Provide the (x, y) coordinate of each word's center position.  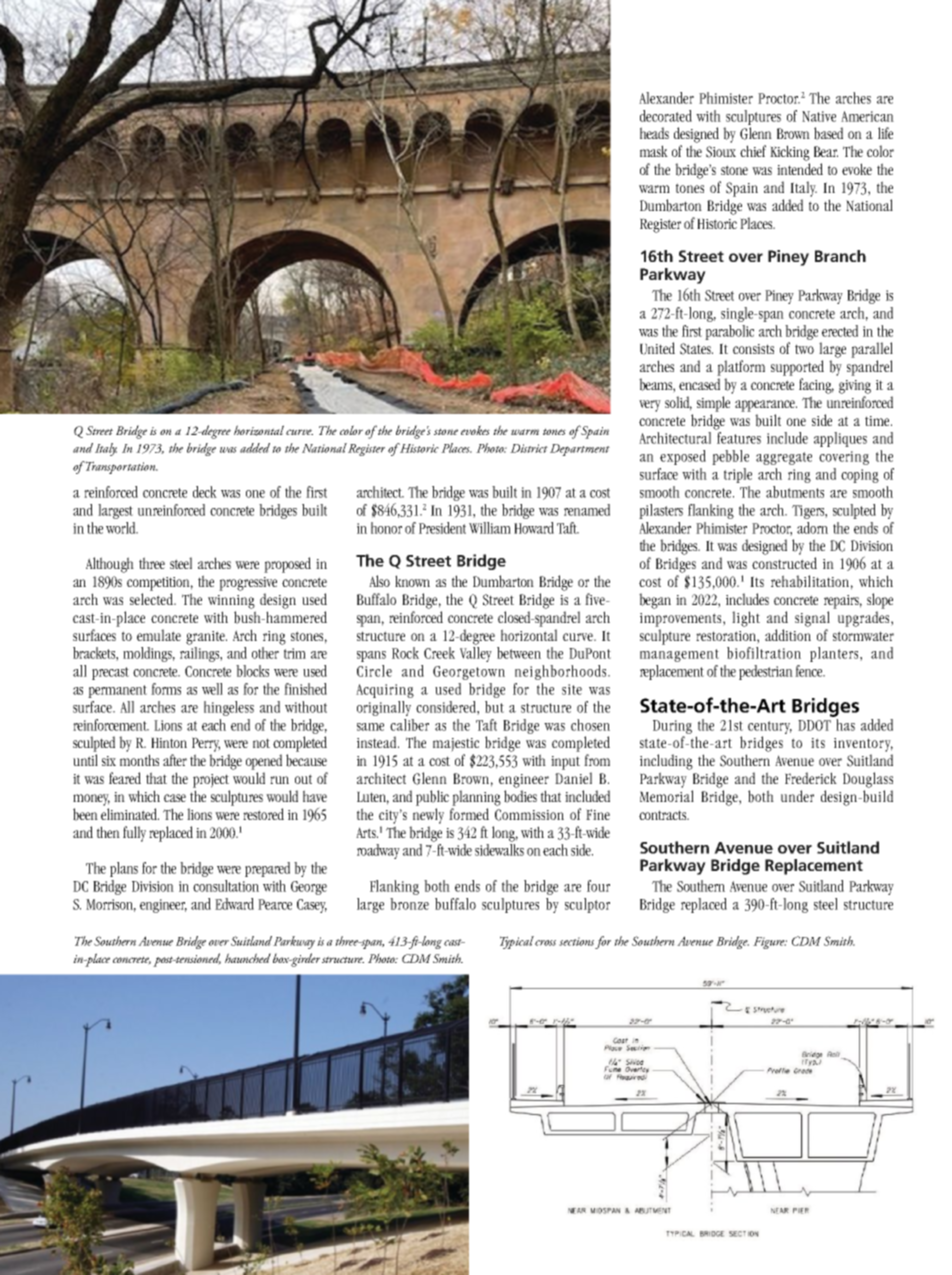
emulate (159, 635)
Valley (476, 654)
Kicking (790, 153)
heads (654, 133)
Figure (770, 943)
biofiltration (764, 653)
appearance (766, 406)
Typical (517, 942)
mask (654, 151)
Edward (234, 904)
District (529, 448)
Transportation (121, 467)
